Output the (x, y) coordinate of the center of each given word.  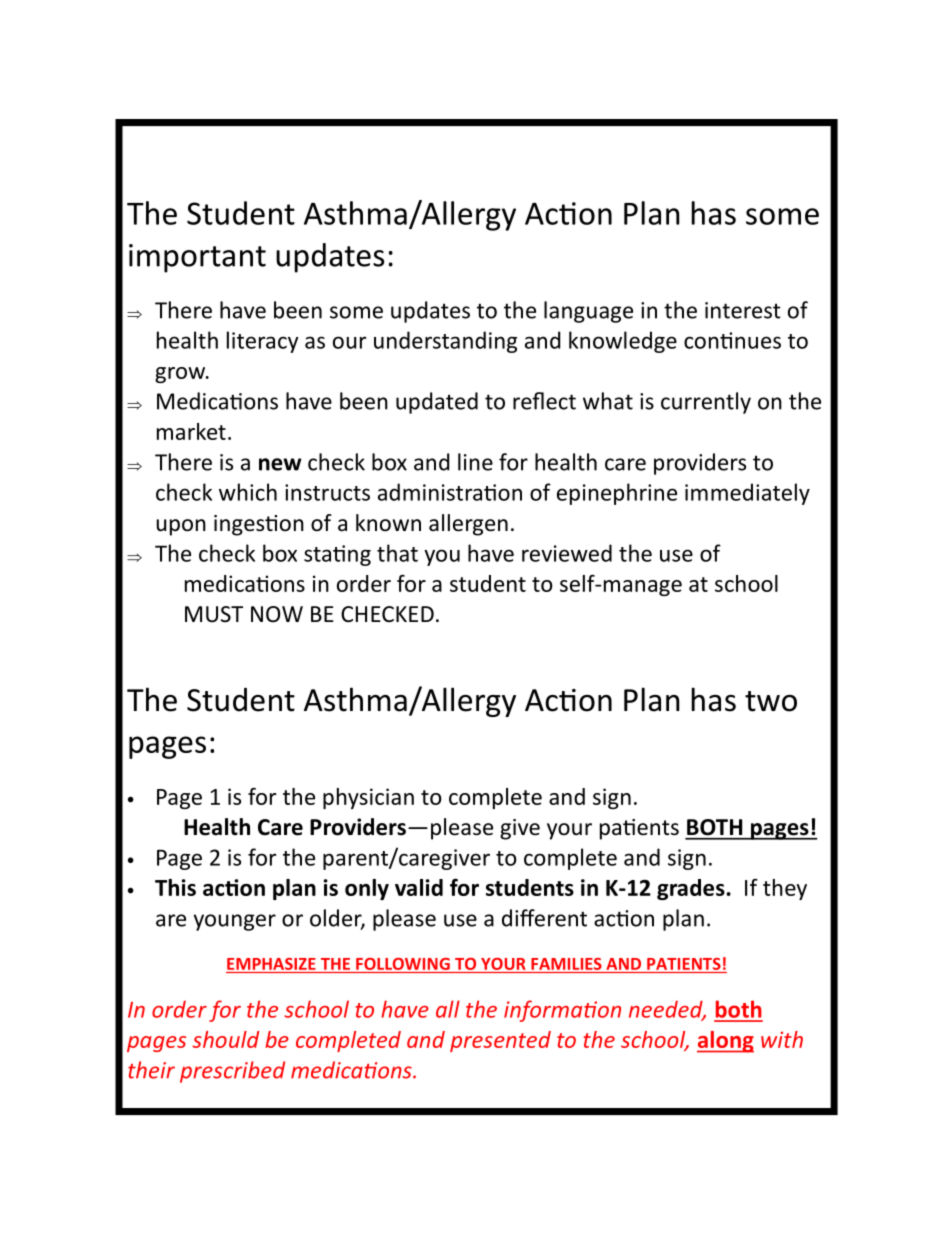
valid (419, 887)
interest (743, 310)
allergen (468, 525)
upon (181, 527)
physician (368, 798)
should (225, 1039)
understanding (445, 342)
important (197, 258)
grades (691, 889)
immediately (747, 494)
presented (500, 1041)
